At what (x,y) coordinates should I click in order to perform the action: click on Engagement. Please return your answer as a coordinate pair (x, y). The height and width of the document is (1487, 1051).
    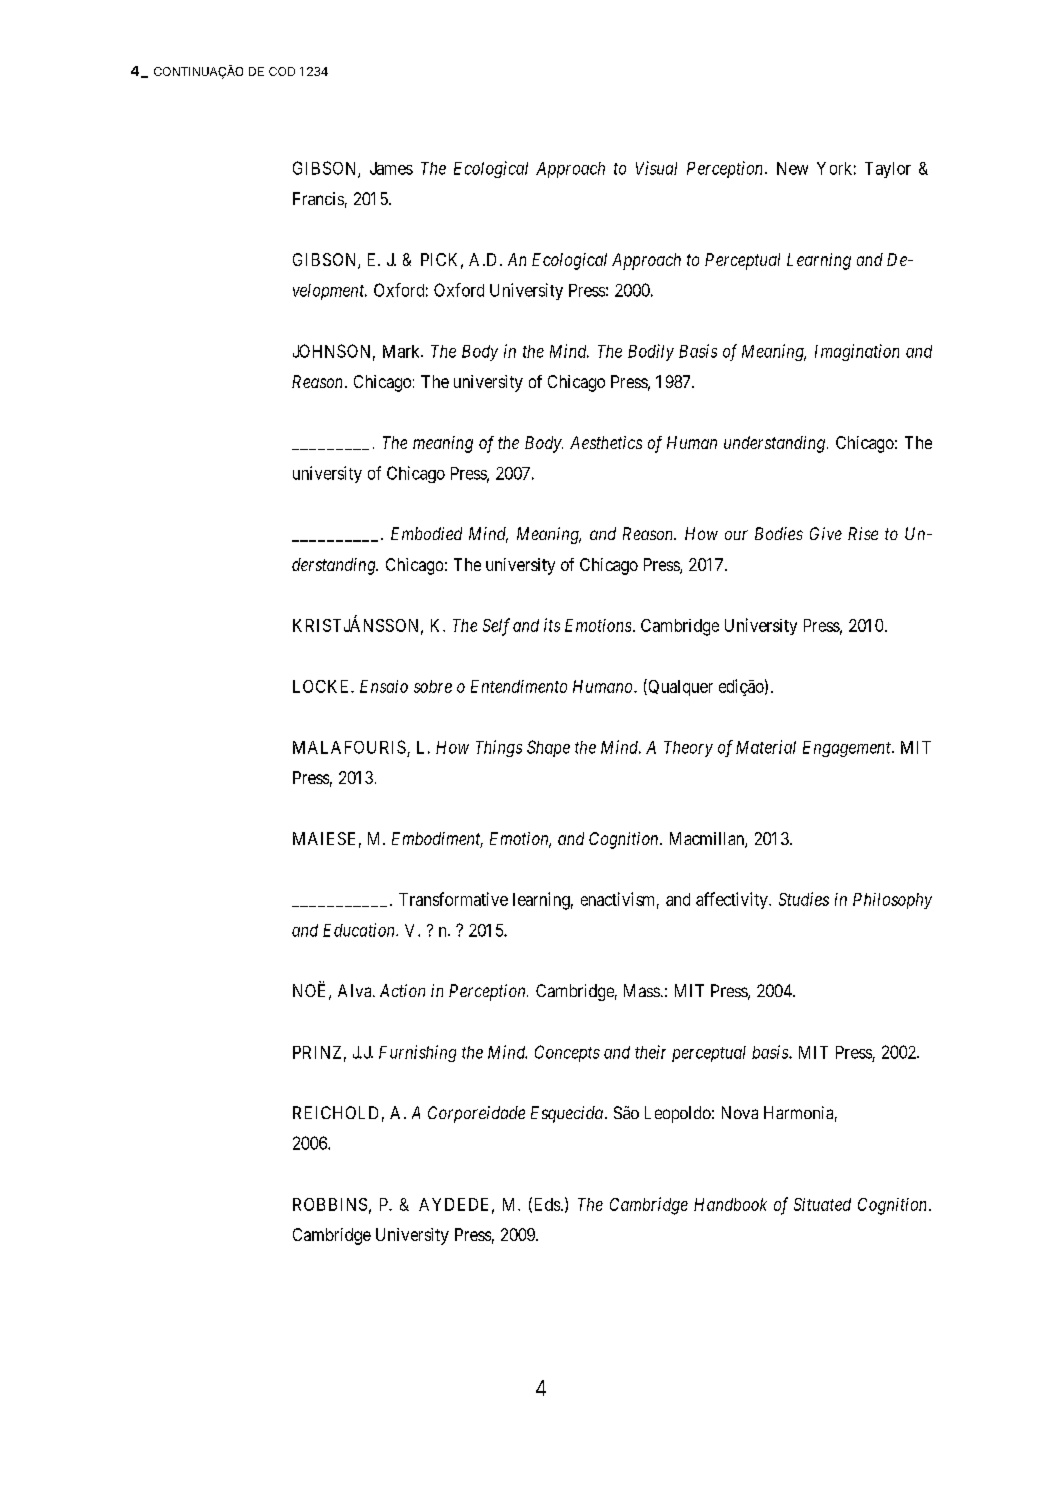
    Looking at the image, I should click on (848, 749).
